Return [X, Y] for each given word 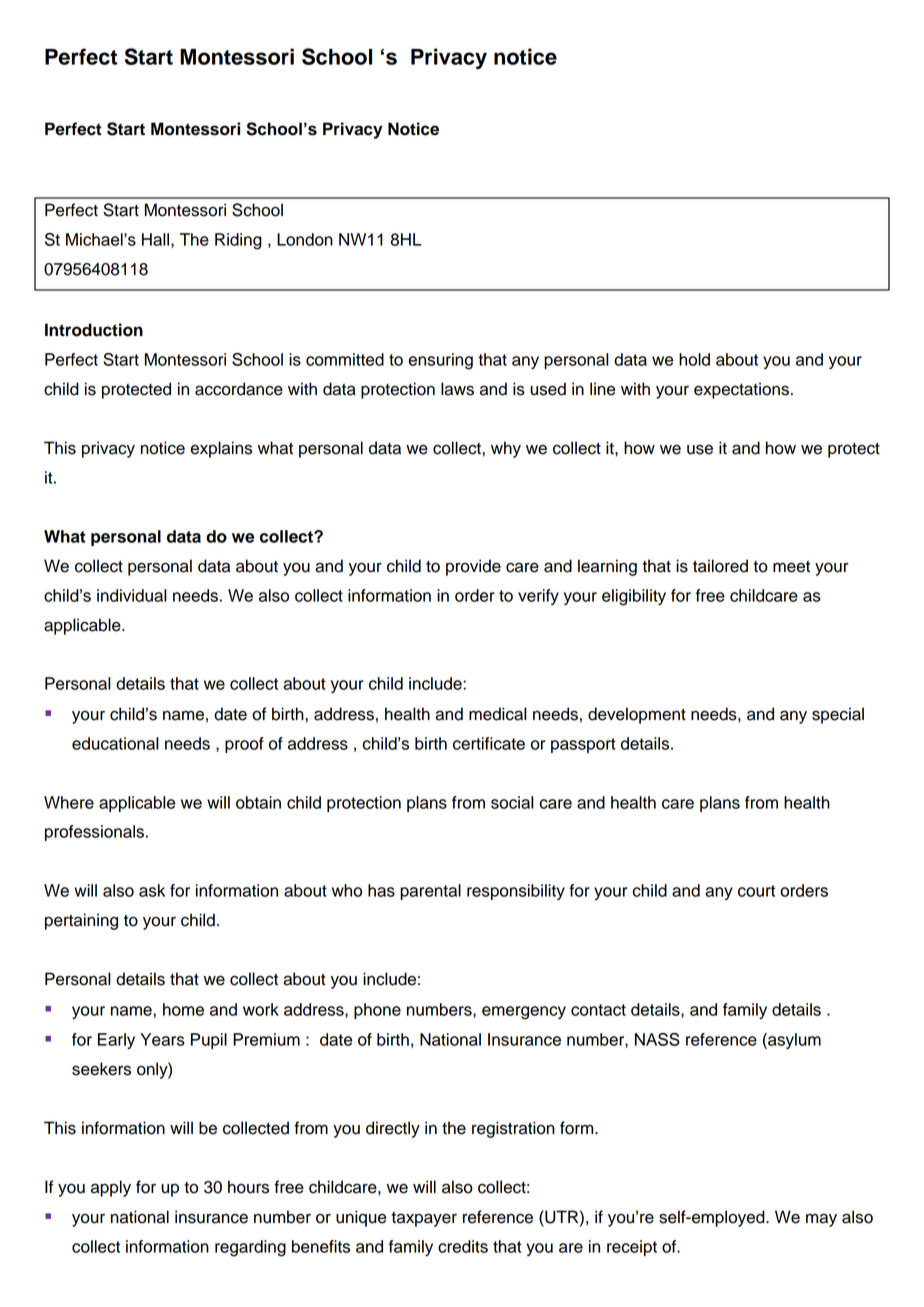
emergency [524, 1013]
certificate [489, 743]
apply [111, 1188]
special [838, 715]
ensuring [440, 361]
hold [694, 359]
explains [221, 449]
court [756, 891]
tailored [720, 566]
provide [473, 567]
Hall [155, 239]
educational [115, 743]
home [183, 1009]
